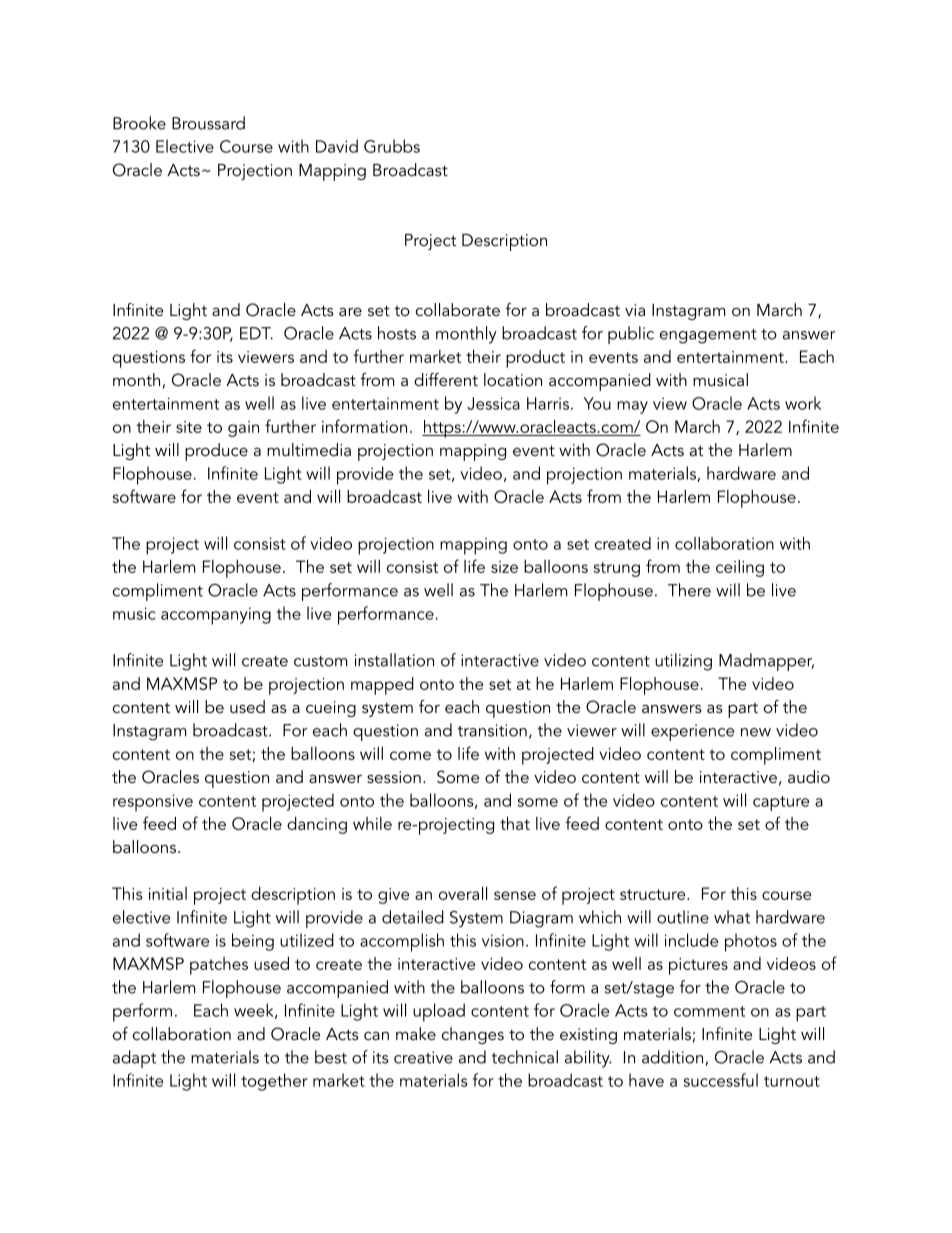 The width and height of the page is (952, 1233). What do you see at coordinates (689, 590) in the page?
I see `There` at bounding box center [689, 590].
